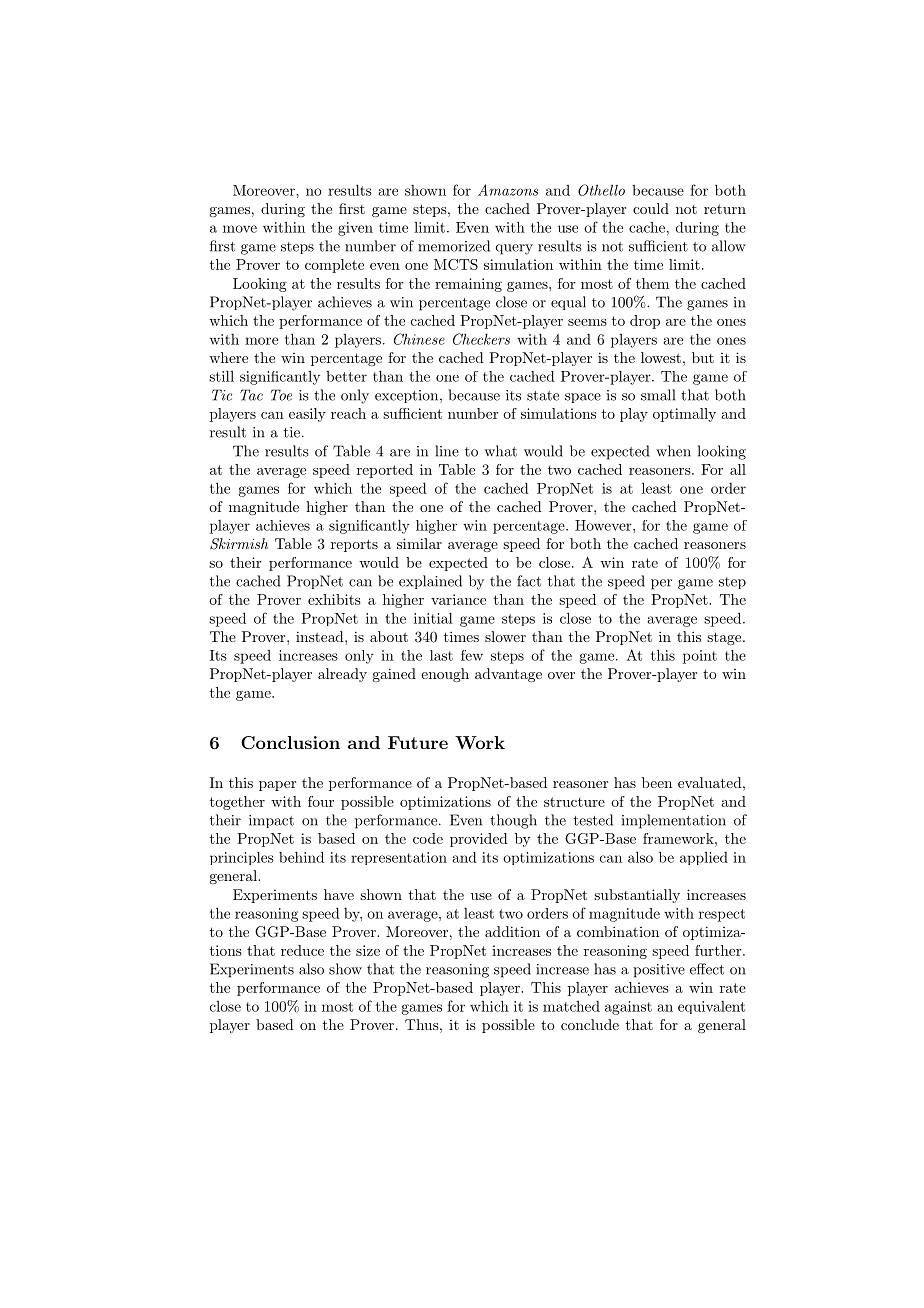 This image has width=924, height=1308. I want to click on instead, so click(321, 636).
